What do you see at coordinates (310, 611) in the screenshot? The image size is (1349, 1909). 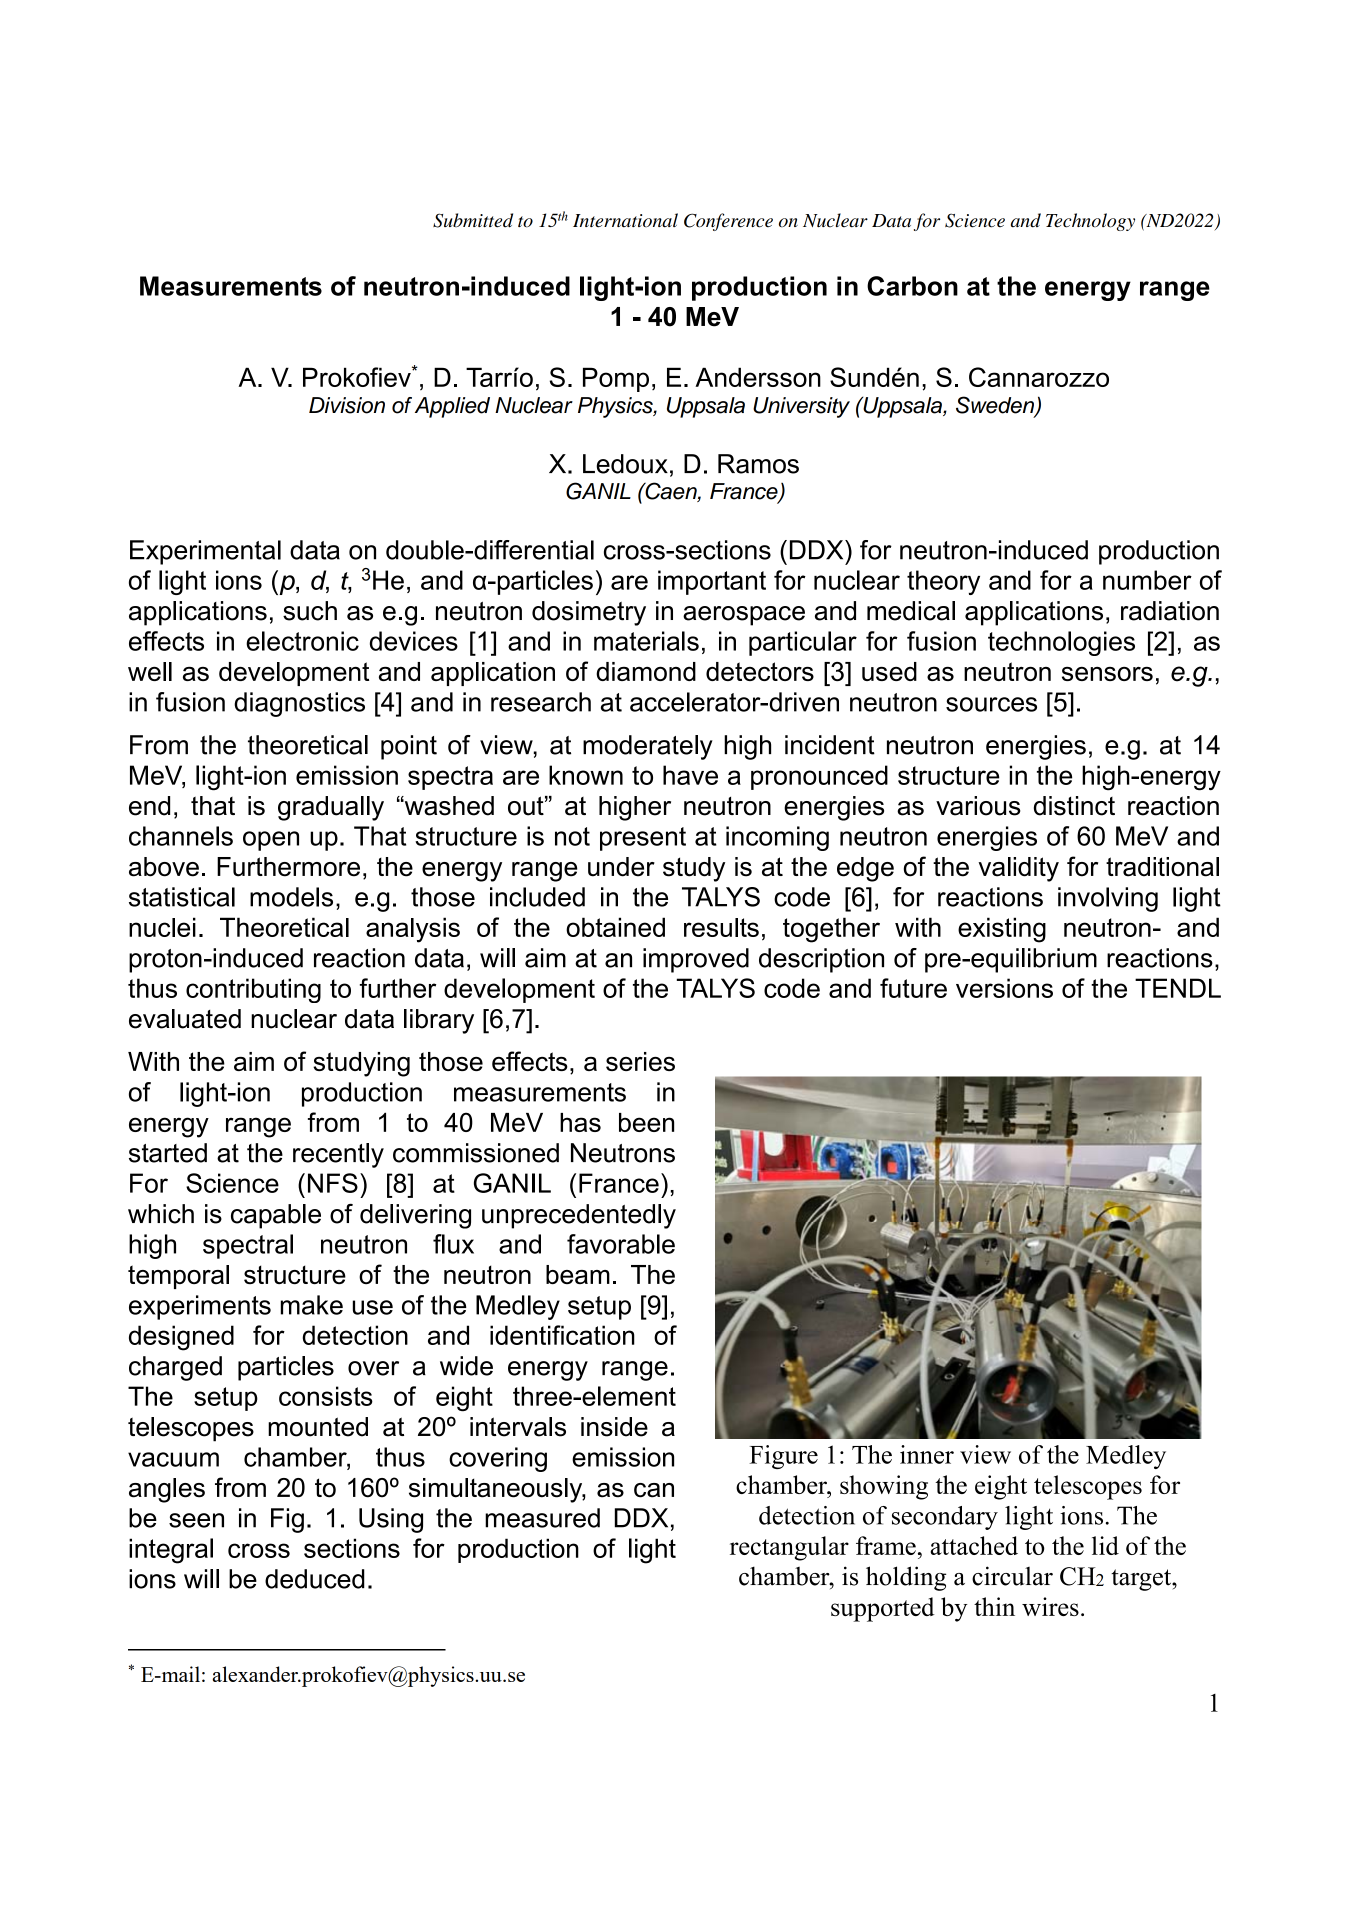 I see `such` at bounding box center [310, 611].
